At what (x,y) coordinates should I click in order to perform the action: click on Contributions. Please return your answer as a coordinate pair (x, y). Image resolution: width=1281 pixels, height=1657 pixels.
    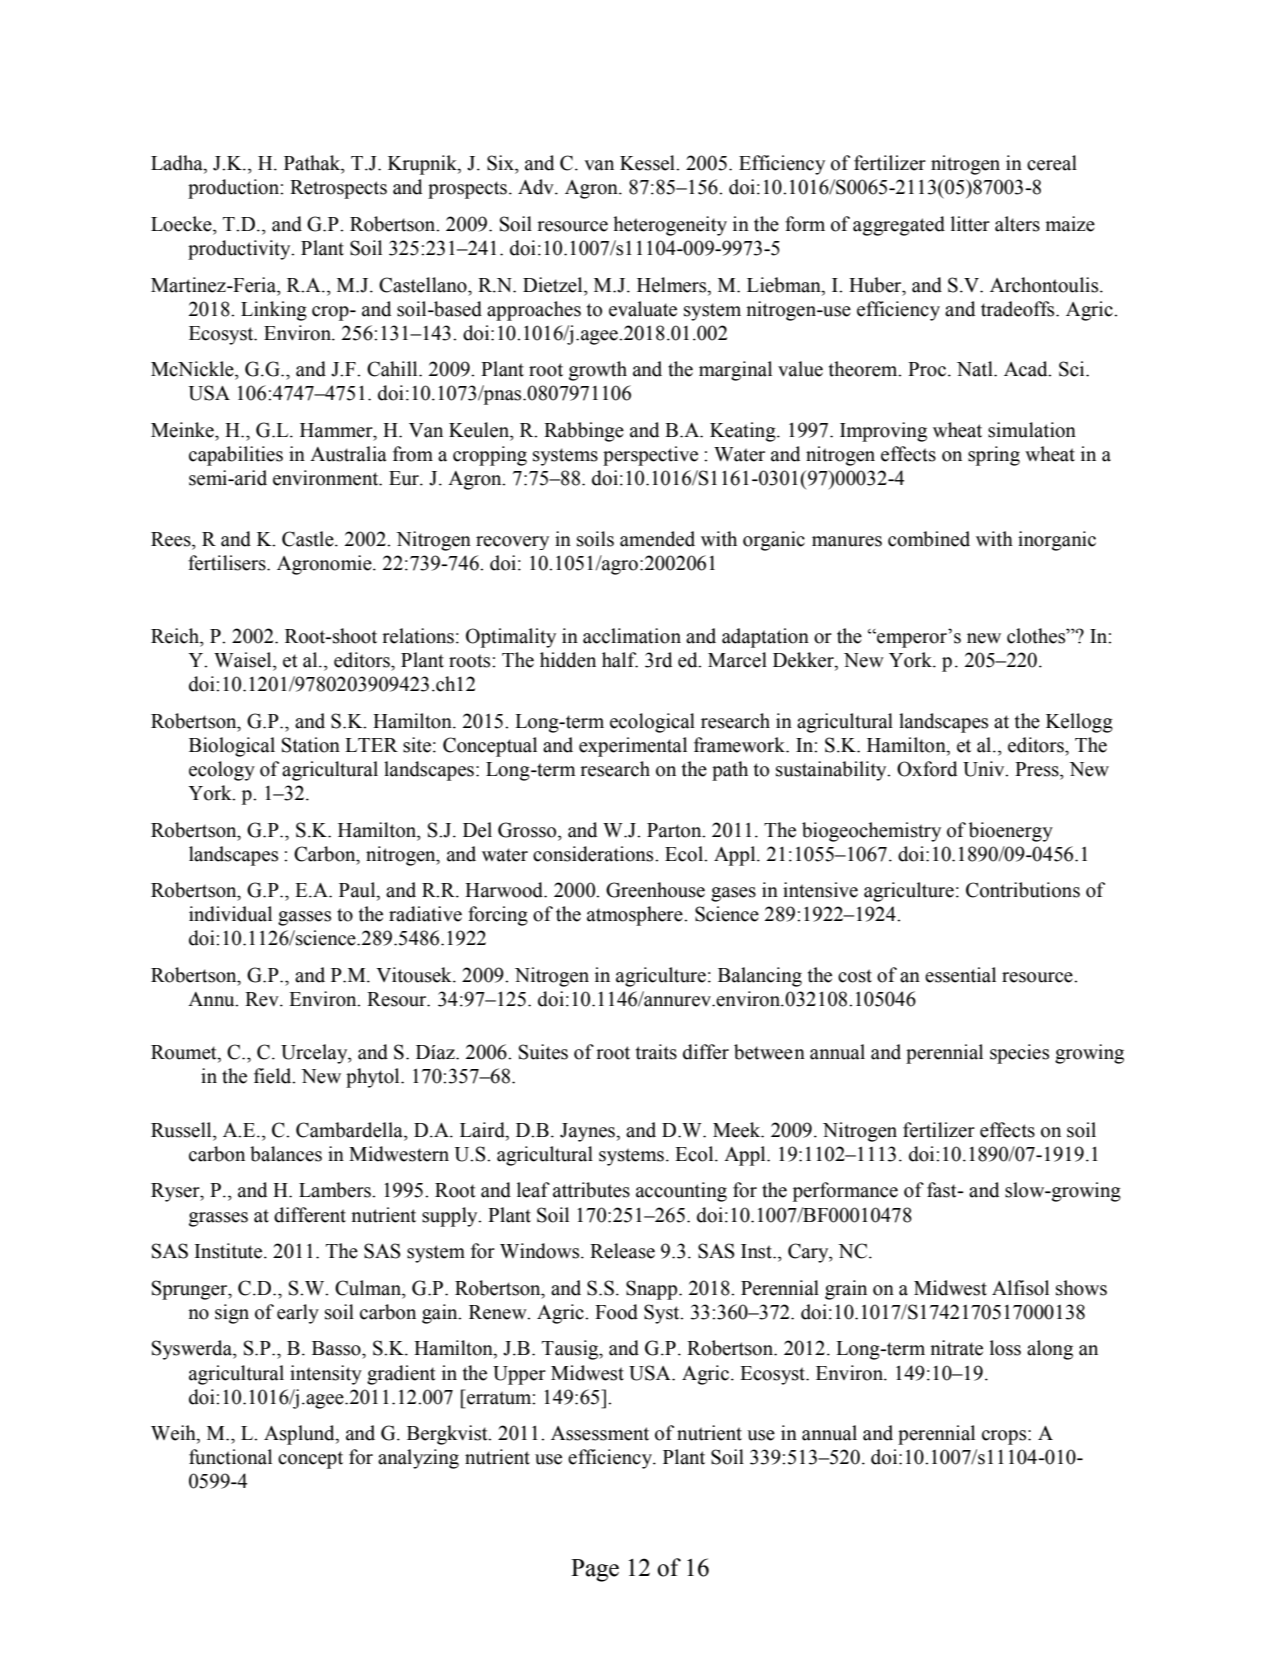
    Looking at the image, I should click on (1023, 890).
